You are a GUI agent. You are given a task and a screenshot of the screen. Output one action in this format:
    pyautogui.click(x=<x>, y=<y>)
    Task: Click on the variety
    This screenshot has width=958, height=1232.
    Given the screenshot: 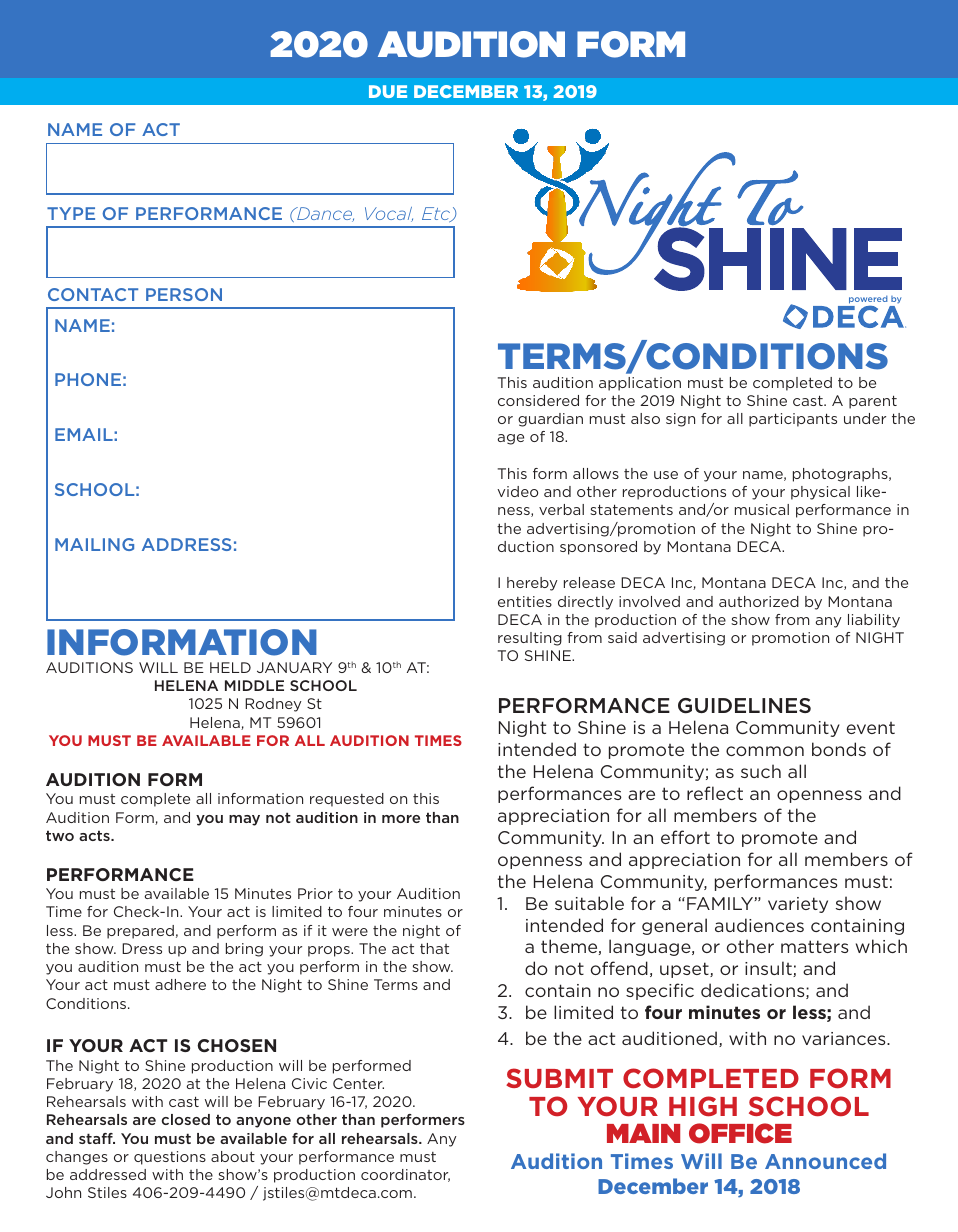 What is the action you would take?
    pyautogui.click(x=798, y=905)
